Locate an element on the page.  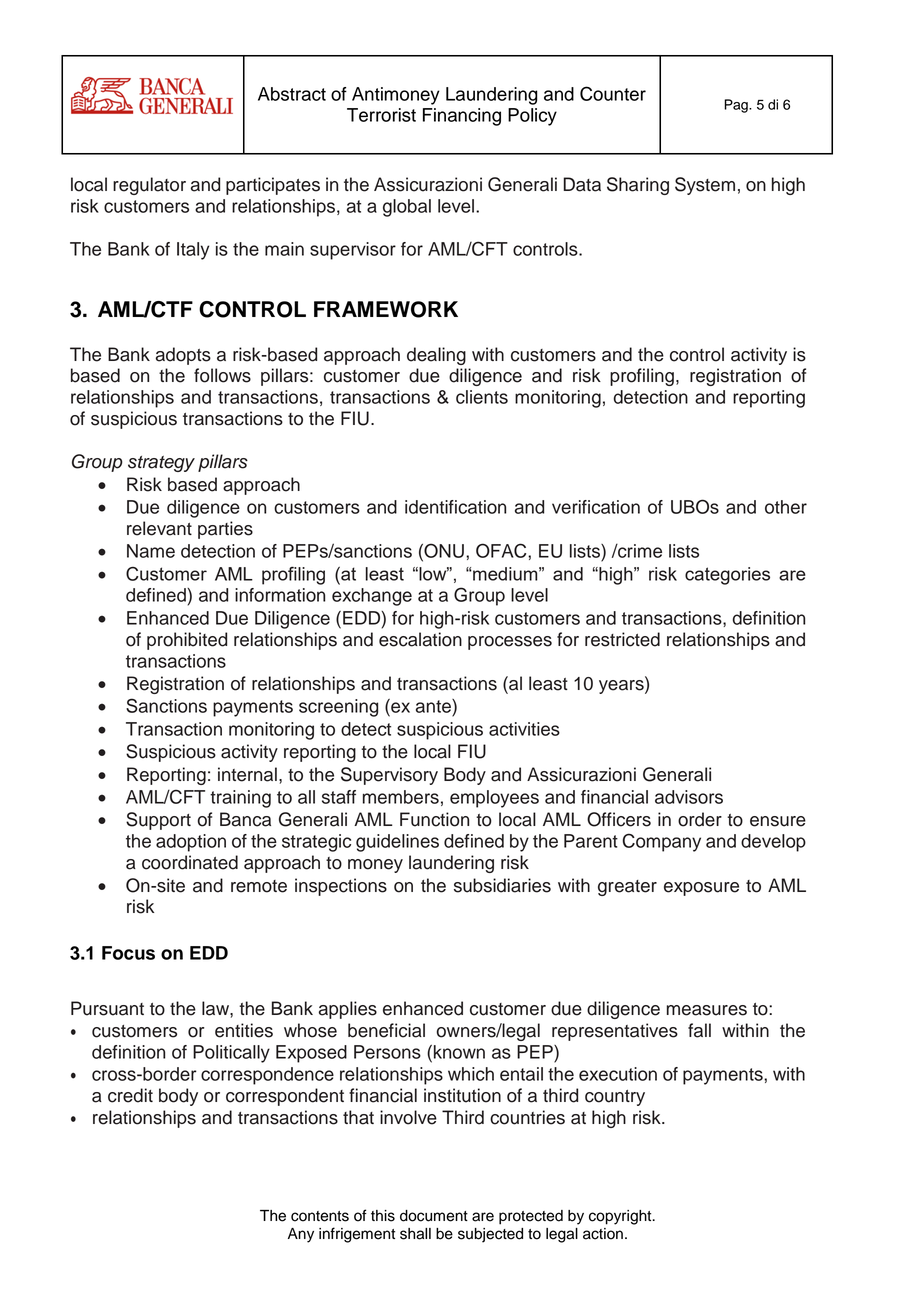
contents is located at coordinates (320, 1216).
